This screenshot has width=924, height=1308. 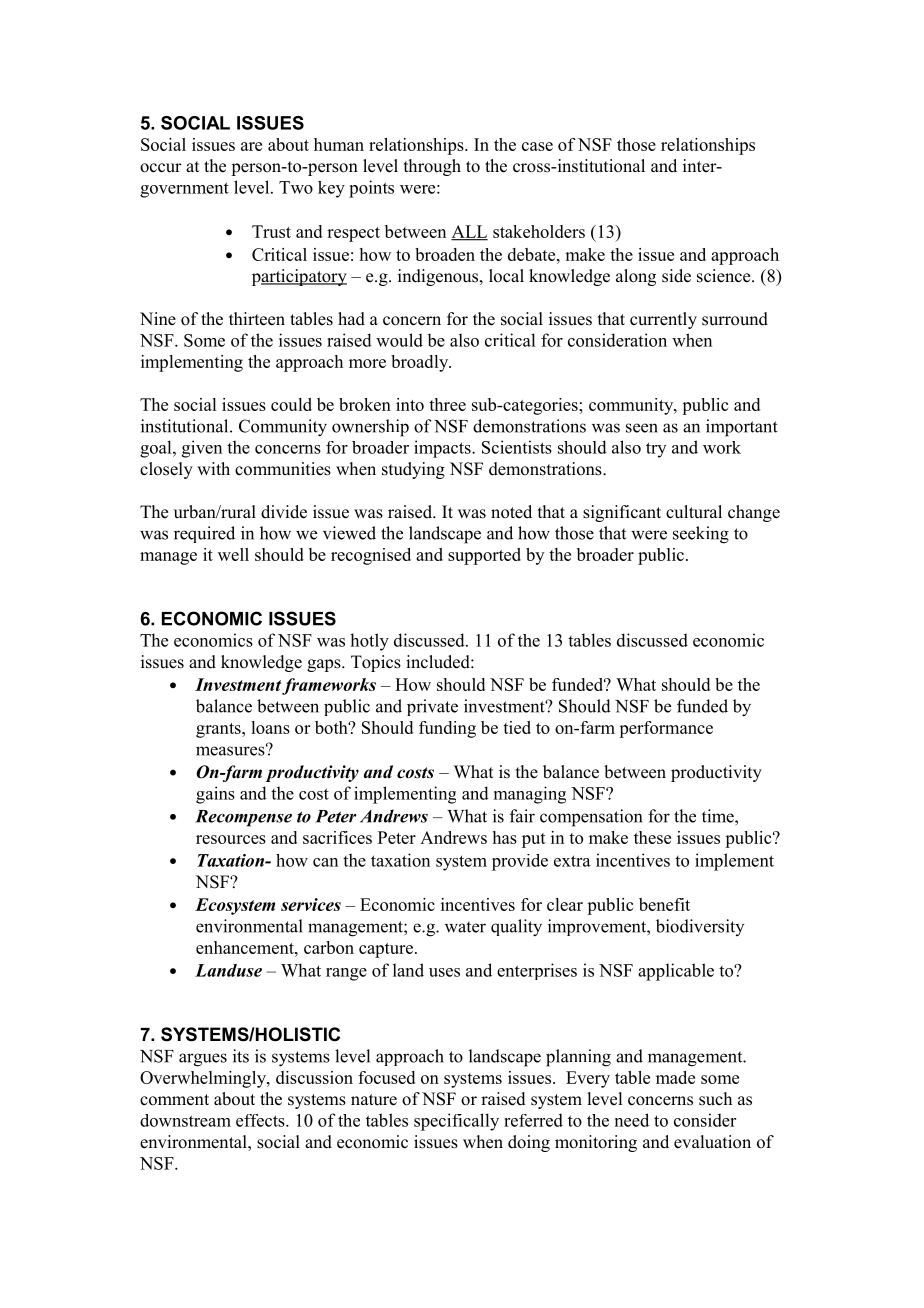 I want to click on specifically, so click(x=456, y=1122).
